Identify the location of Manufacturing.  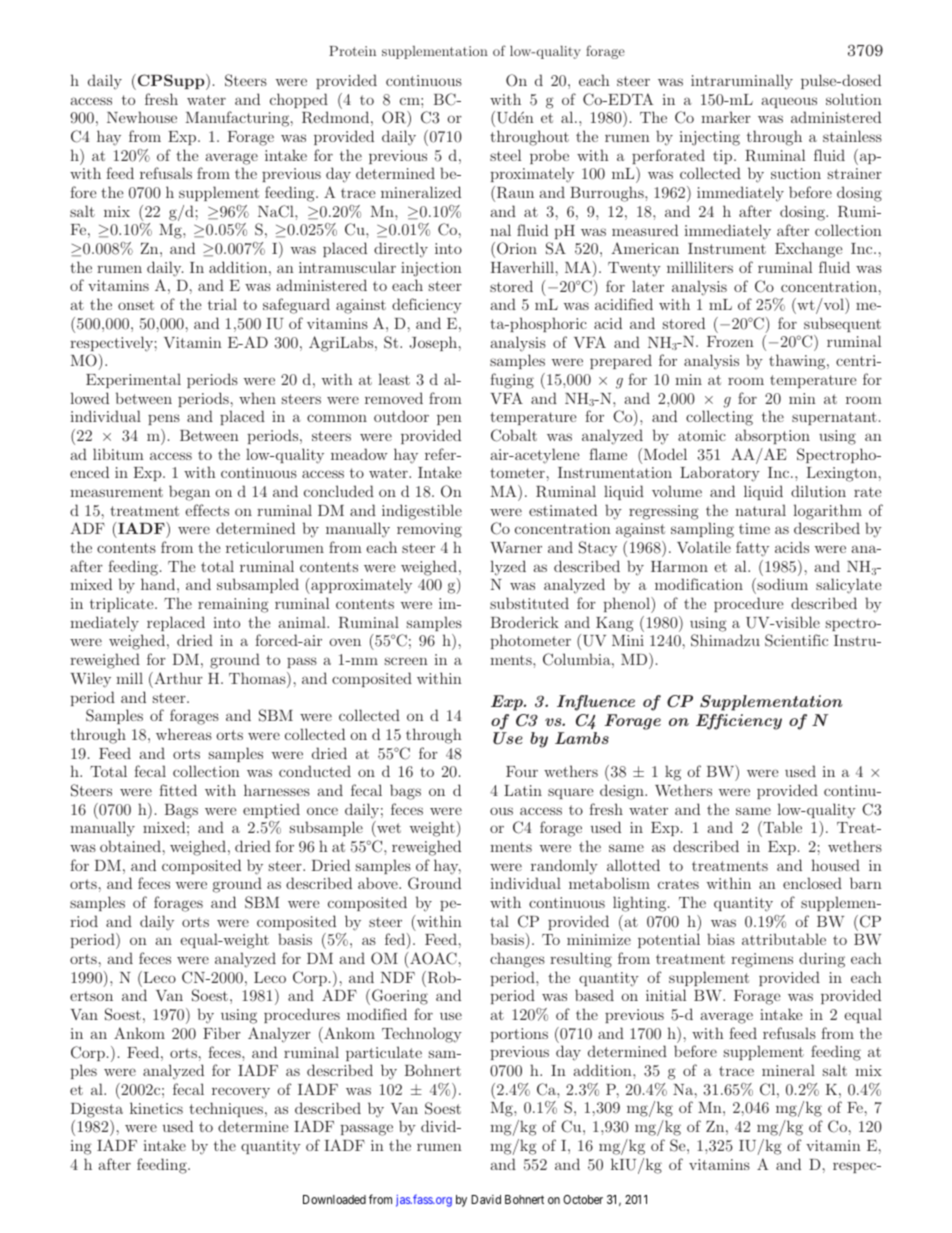
(239, 119).
